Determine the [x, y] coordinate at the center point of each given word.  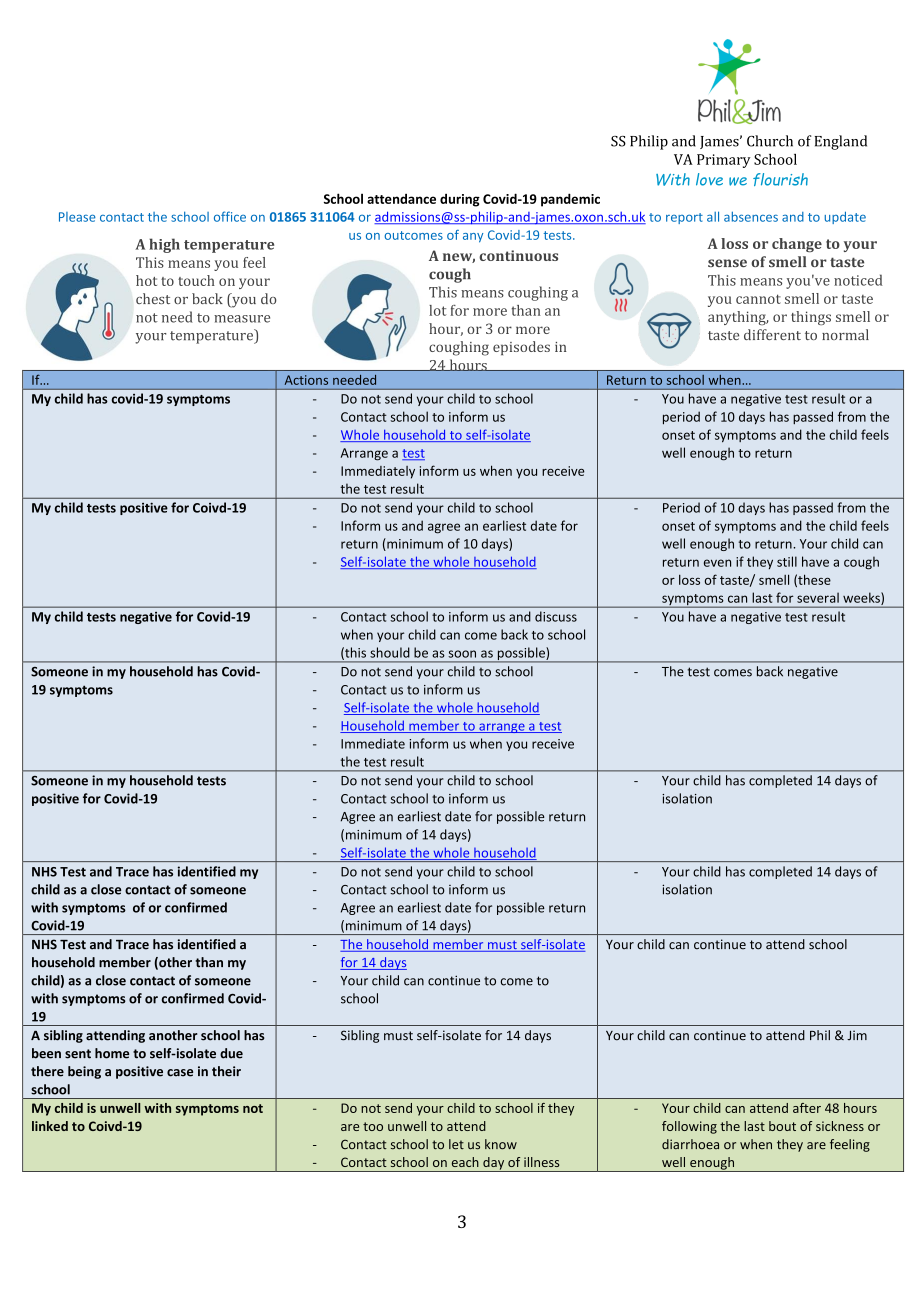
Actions [306, 380]
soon [462, 654]
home [112, 1053]
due [231, 1053]
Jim [857, 1035]
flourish [780, 179]
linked [50, 1126]
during [460, 200]
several [818, 597]
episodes [521, 348]
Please [77, 217]
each [465, 1162]
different [772, 334]
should [390, 652]
